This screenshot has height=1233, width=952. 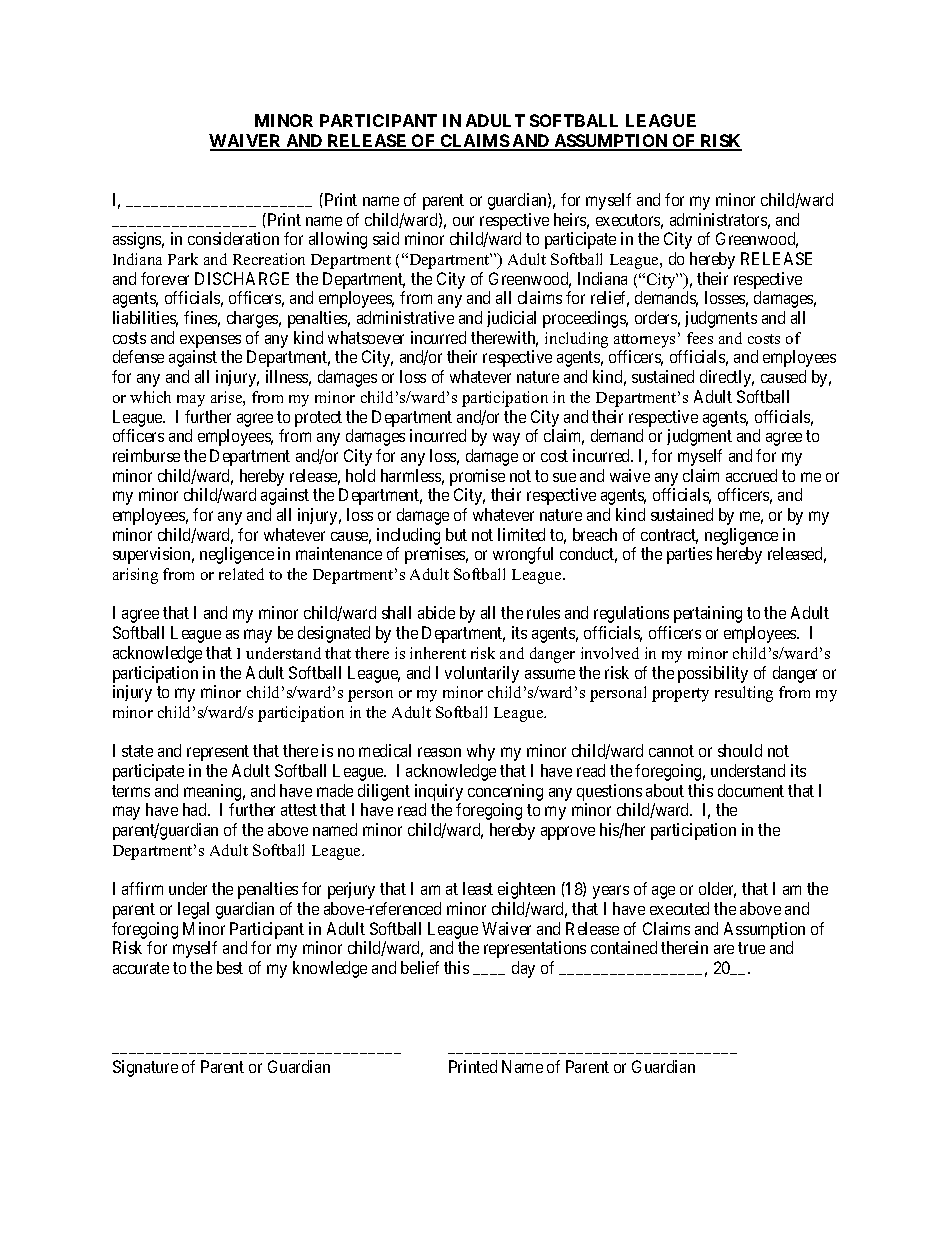 What do you see at coordinates (463, 221) in the screenshot?
I see `our` at bounding box center [463, 221].
